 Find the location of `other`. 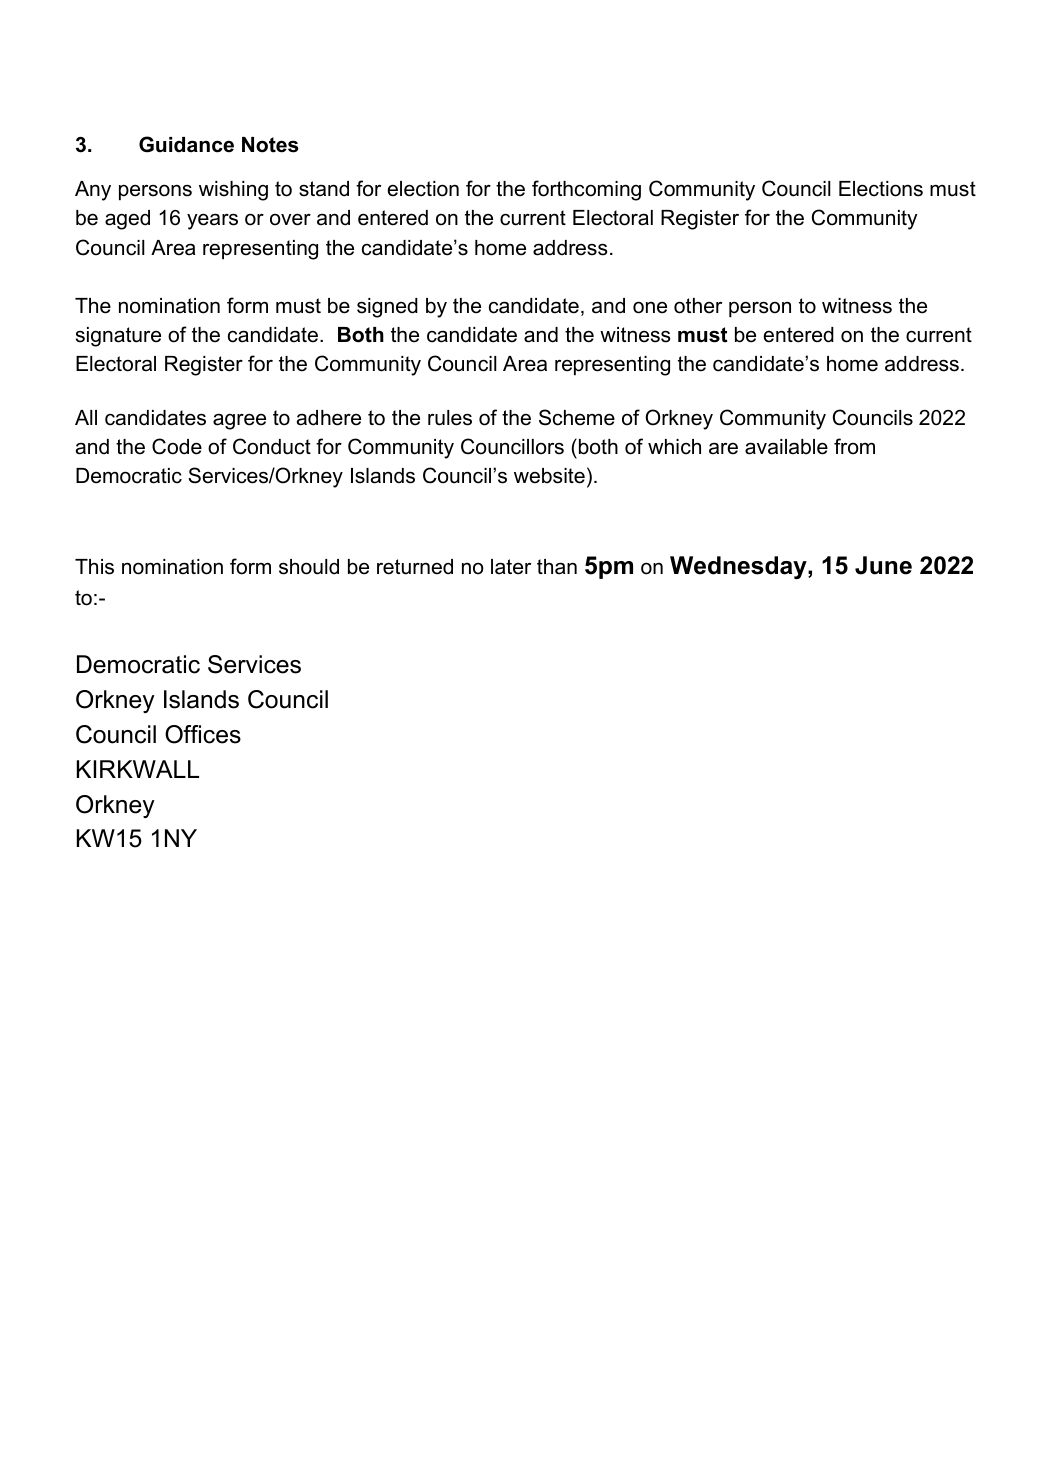

other is located at coordinates (698, 306).
